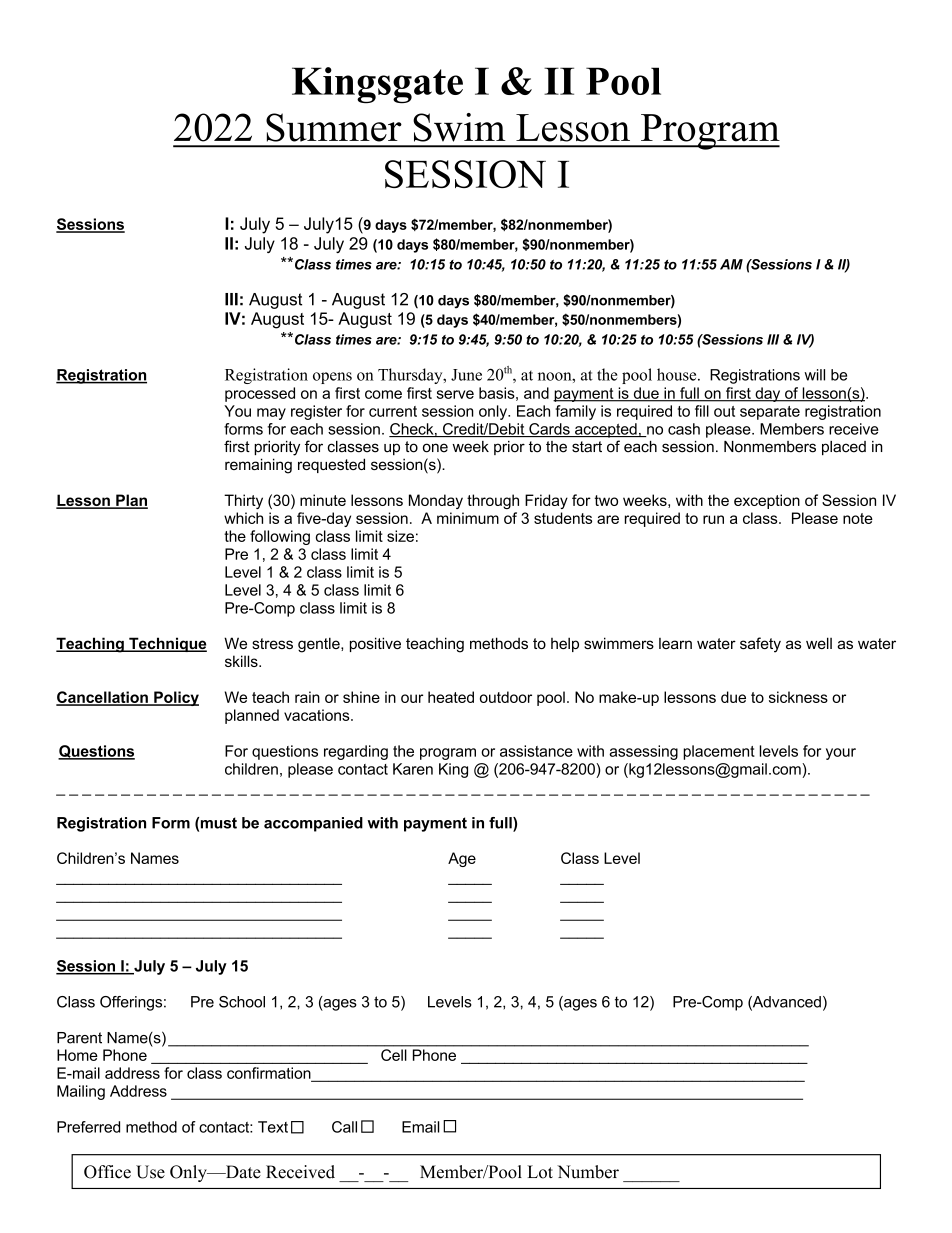  I want to click on Policy, so click(175, 698).
